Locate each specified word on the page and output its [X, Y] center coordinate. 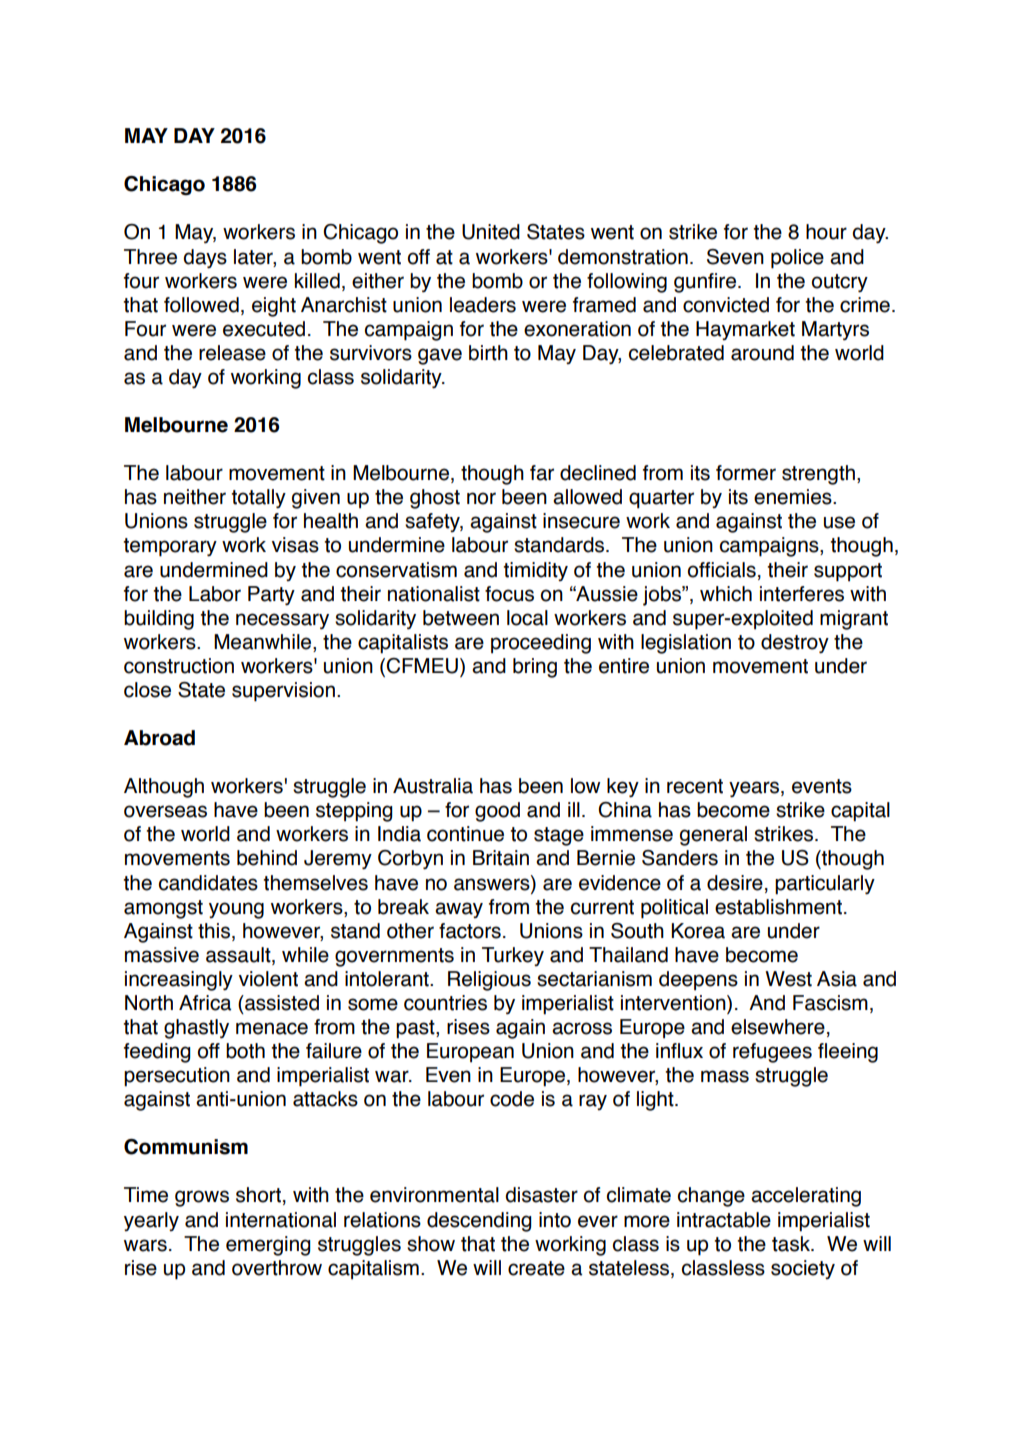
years [755, 789]
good [497, 812]
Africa [205, 1003]
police [797, 259]
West [788, 979]
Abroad [159, 738]
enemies [794, 497]
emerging [268, 1246]
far [542, 473]
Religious [489, 981]
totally [258, 499]
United [491, 232]
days [205, 259]
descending [479, 1222]
